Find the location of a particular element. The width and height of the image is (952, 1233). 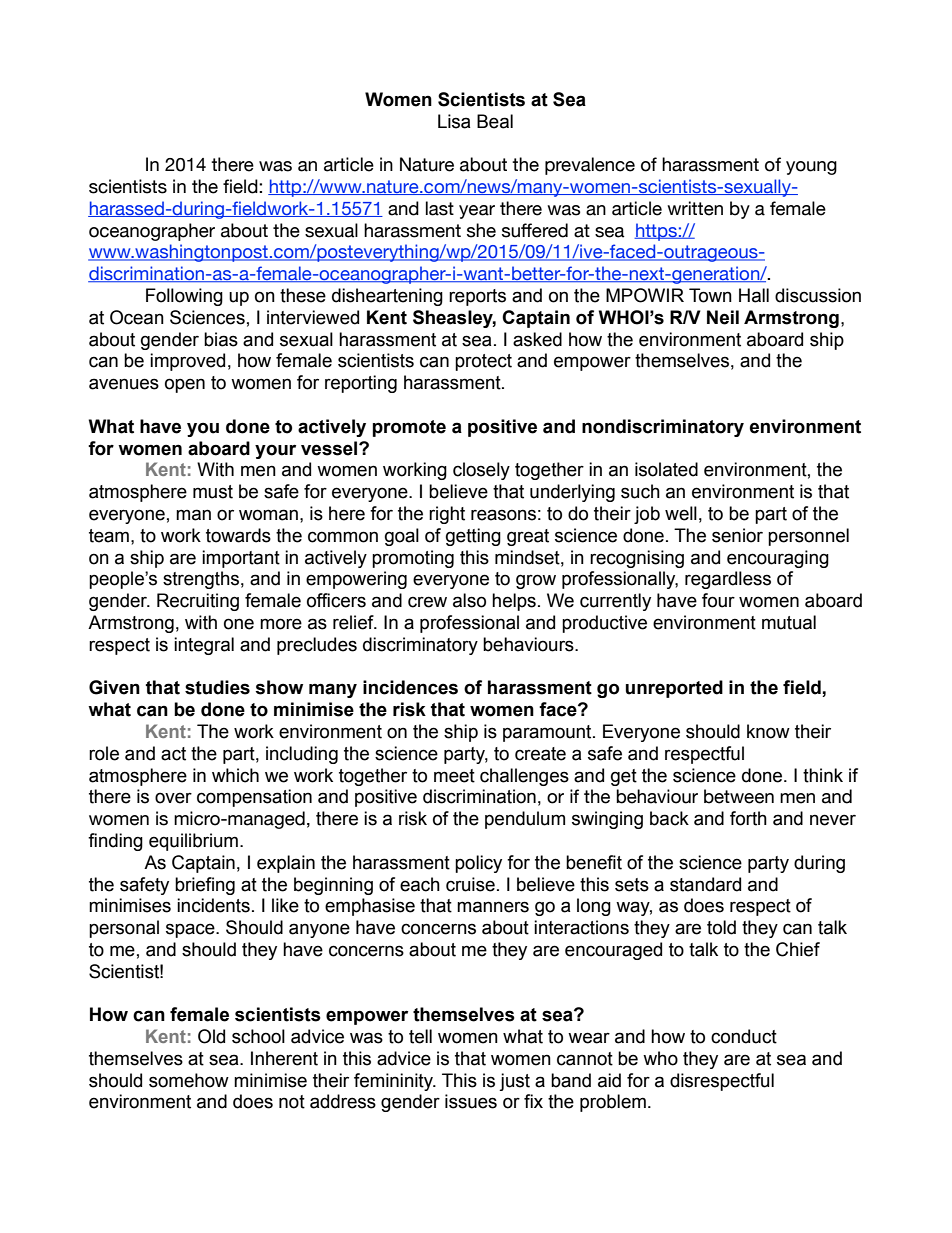

four is located at coordinates (718, 600).
